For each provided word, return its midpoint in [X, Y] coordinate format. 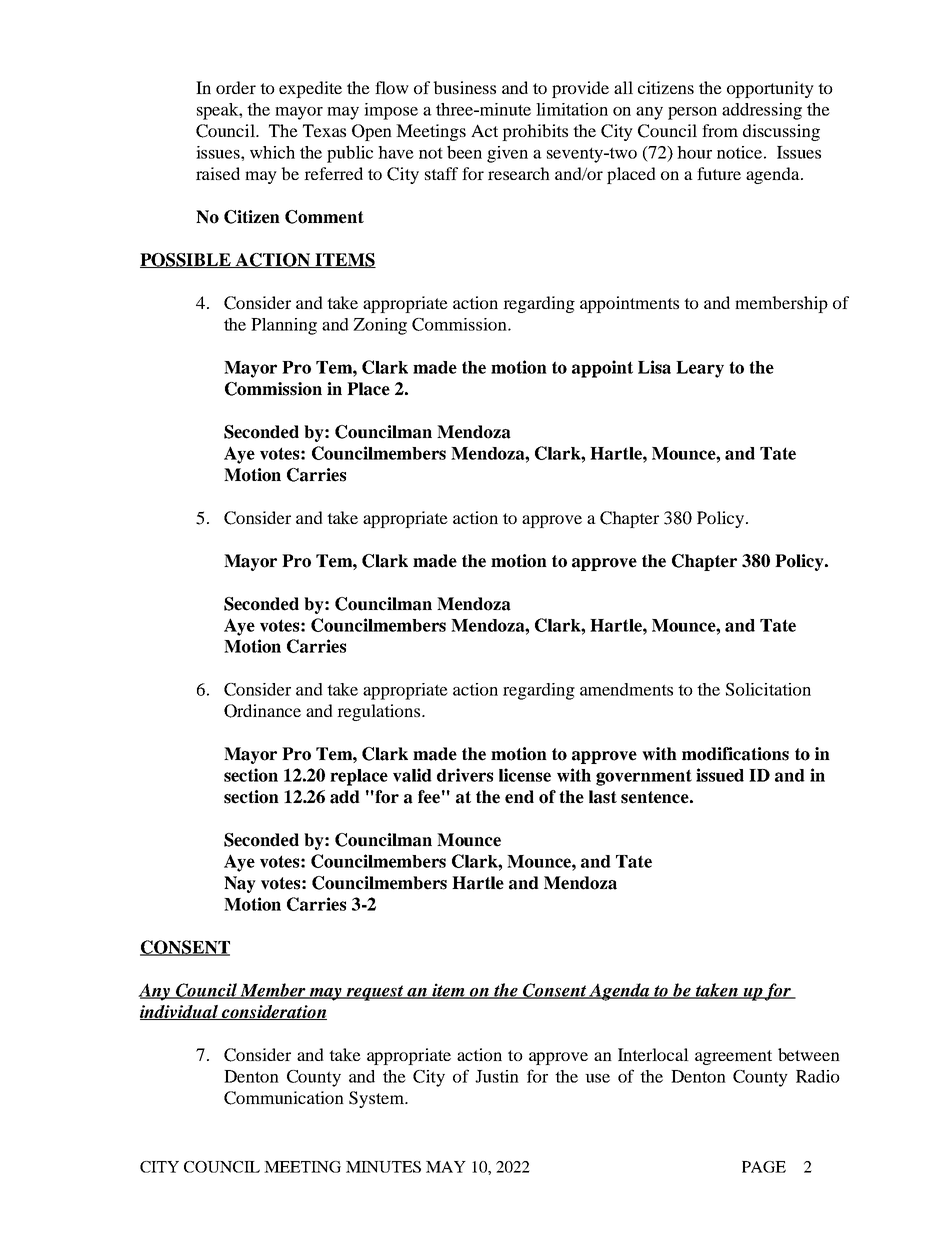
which [272, 152]
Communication [284, 1098]
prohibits [535, 132]
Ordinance [262, 711]
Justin [497, 1076]
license [525, 775]
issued [720, 775]
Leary [700, 369]
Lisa [654, 367]
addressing [762, 111]
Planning [284, 326]
